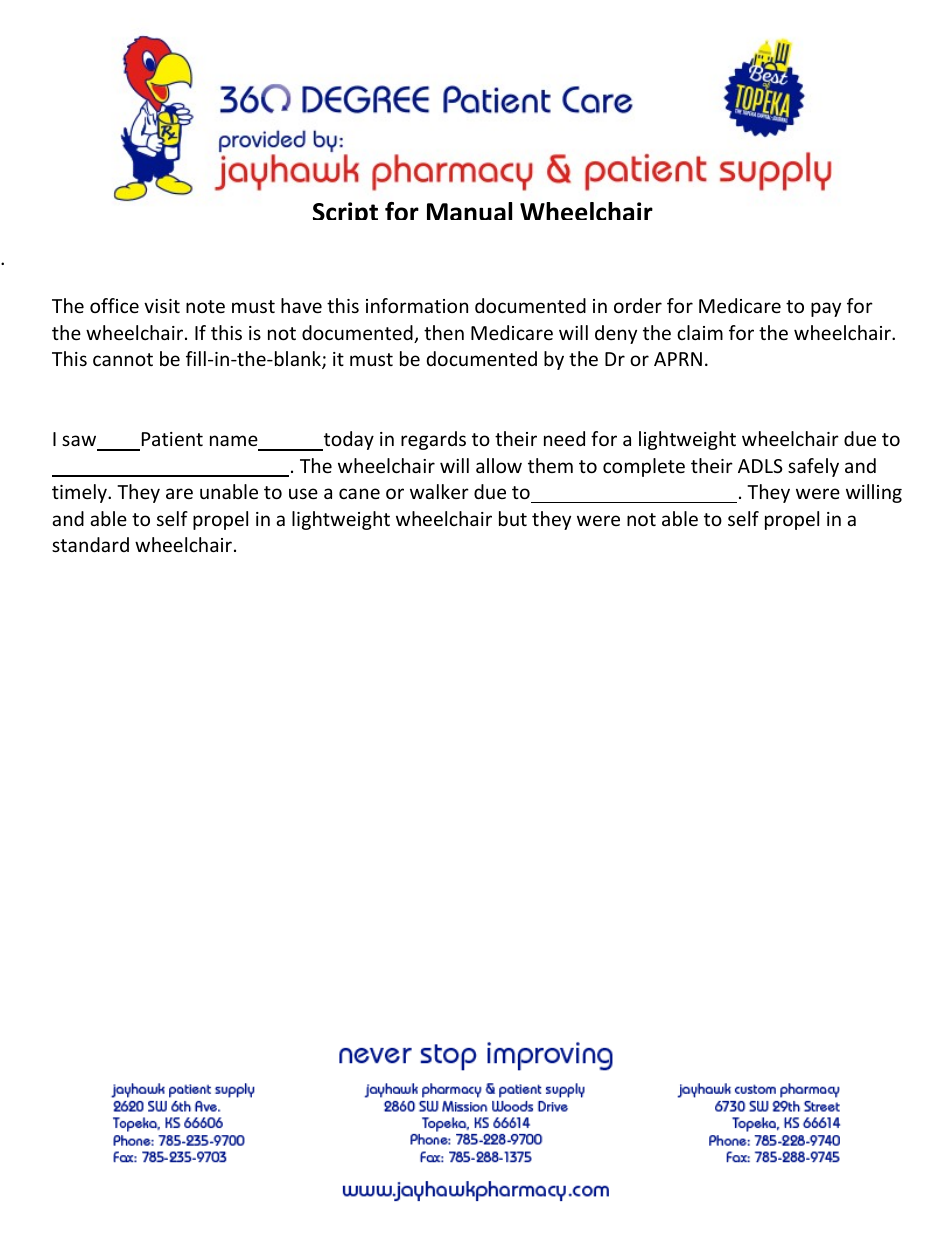  I want to click on order, so click(638, 305).
